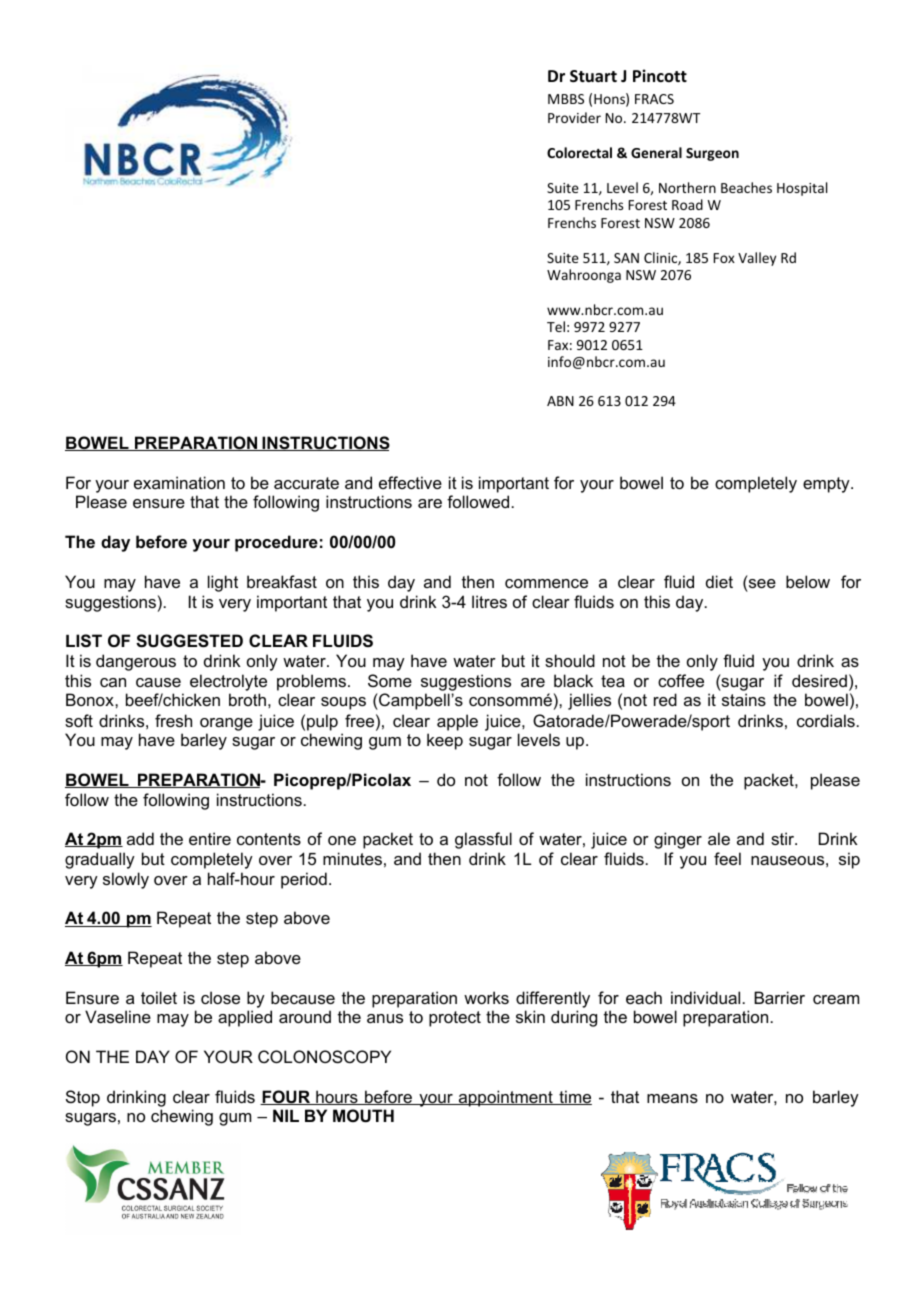  What do you see at coordinates (223, 583) in the screenshot?
I see `light` at bounding box center [223, 583].
